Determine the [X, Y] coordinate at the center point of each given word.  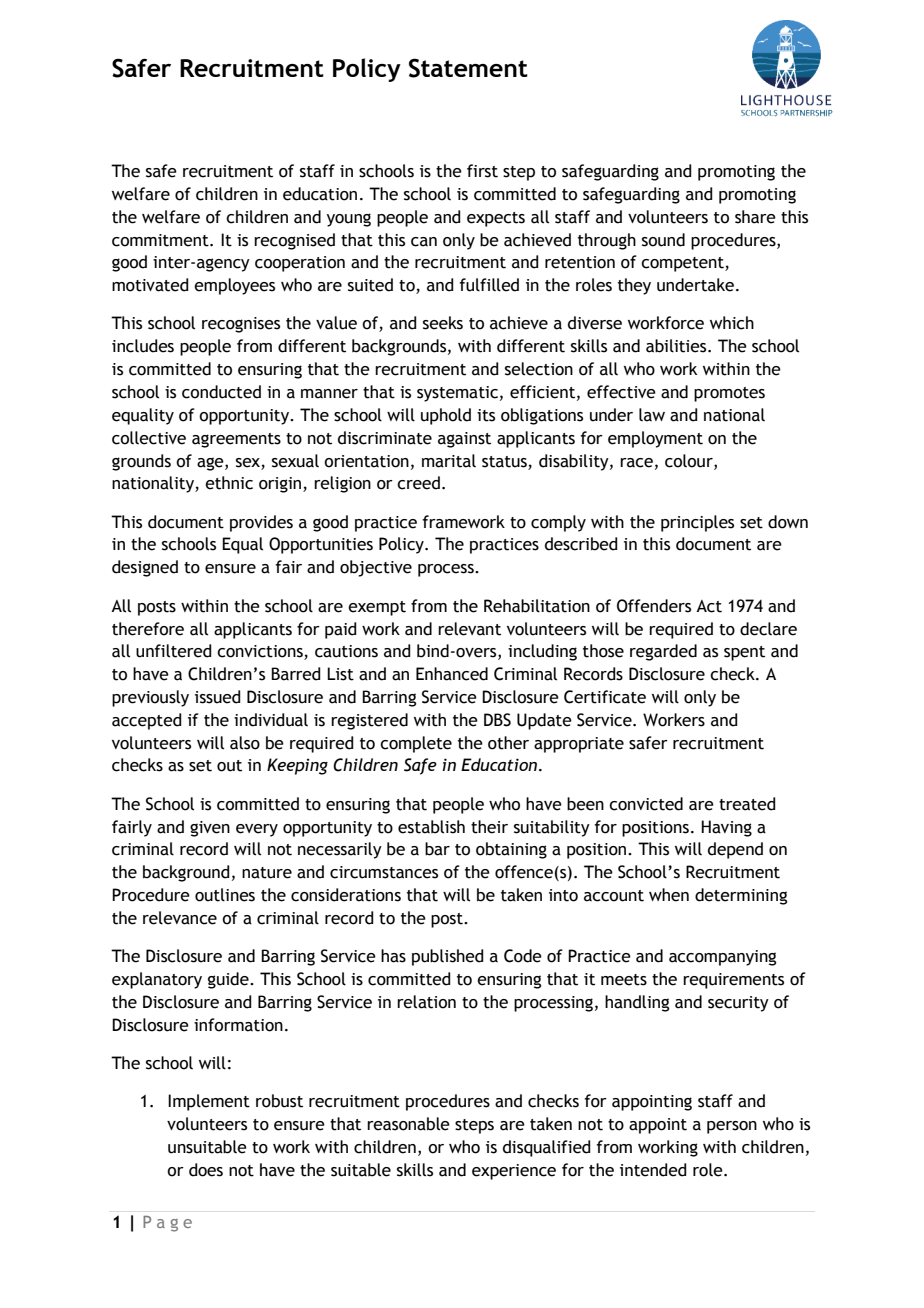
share [755, 217]
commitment [161, 240]
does [206, 1170]
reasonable [408, 1124]
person [732, 1127]
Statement [468, 68]
